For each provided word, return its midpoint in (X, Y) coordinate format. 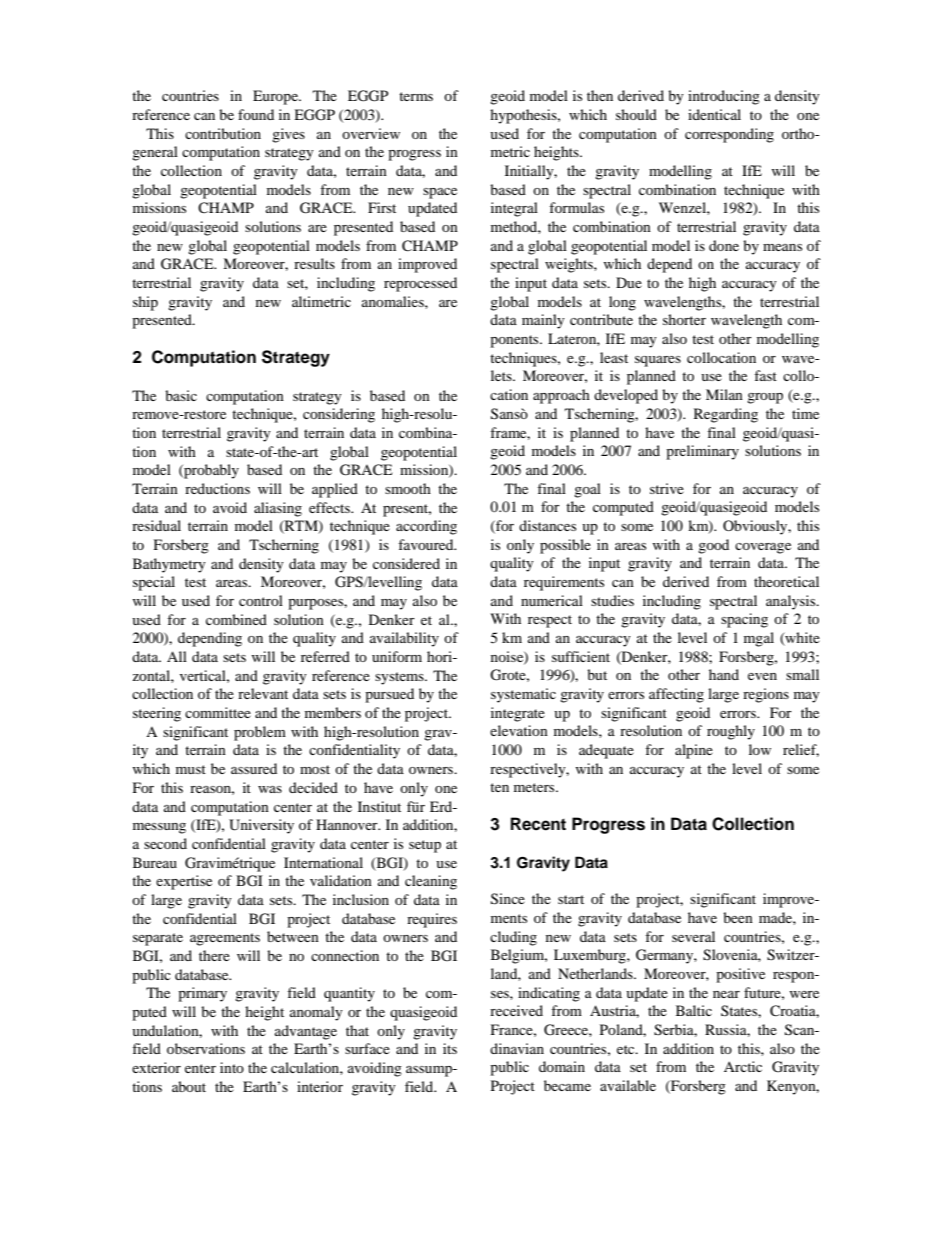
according (426, 527)
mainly (543, 321)
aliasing (278, 509)
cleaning (431, 882)
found (256, 114)
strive (667, 488)
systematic (523, 695)
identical (714, 114)
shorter (684, 319)
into (232, 1067)
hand (724, 674)
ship (145, 303)
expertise (184, 882)
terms (416, 96)
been (738, 917)
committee (218, 712)
